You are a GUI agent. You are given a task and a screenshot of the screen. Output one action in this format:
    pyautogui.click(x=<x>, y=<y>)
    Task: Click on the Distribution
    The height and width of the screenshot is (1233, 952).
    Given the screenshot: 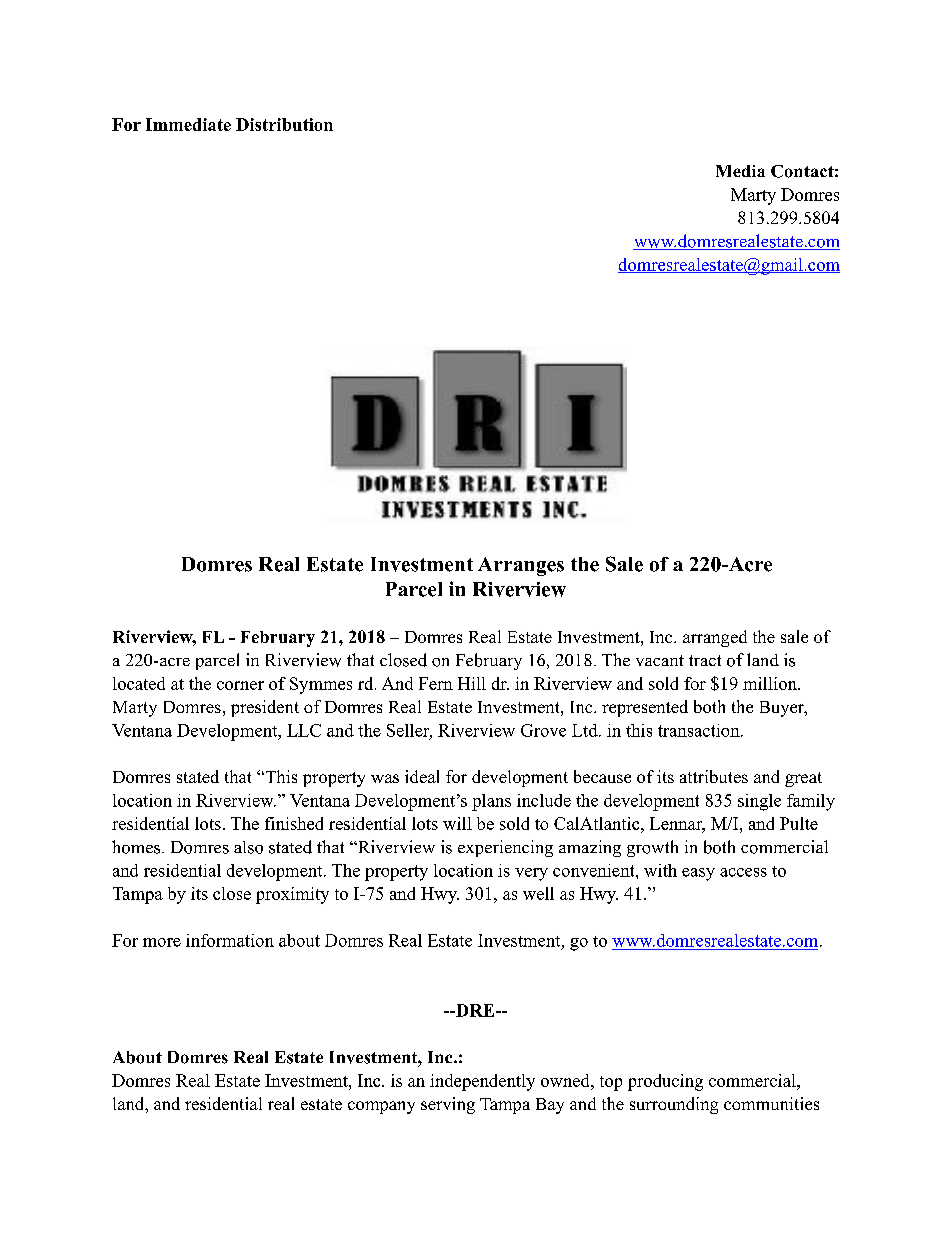 What is the action you would take?
    pyautogui.click(x=284, y=124)
